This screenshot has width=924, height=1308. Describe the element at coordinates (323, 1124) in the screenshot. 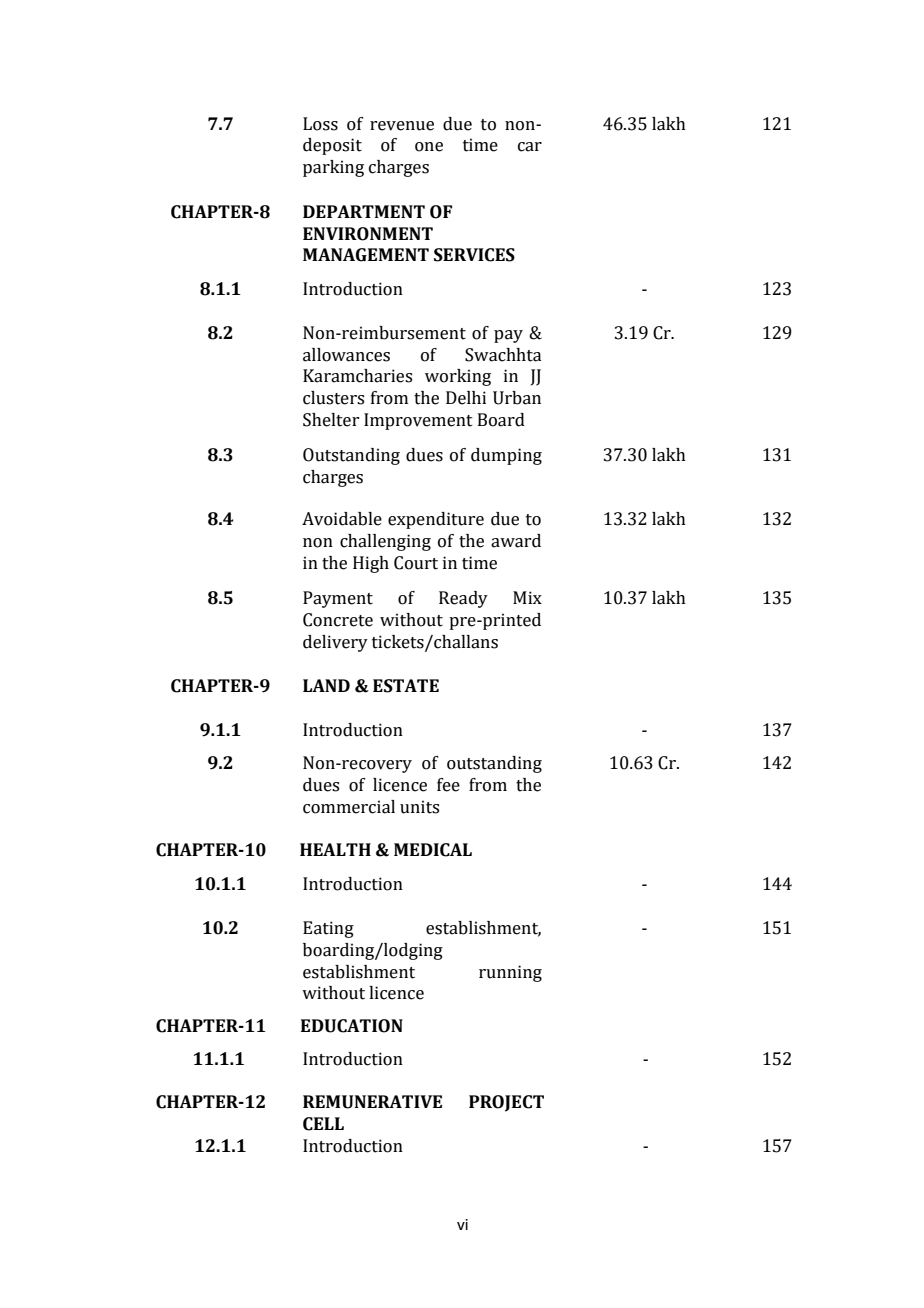

I see `CELL` at that location.
